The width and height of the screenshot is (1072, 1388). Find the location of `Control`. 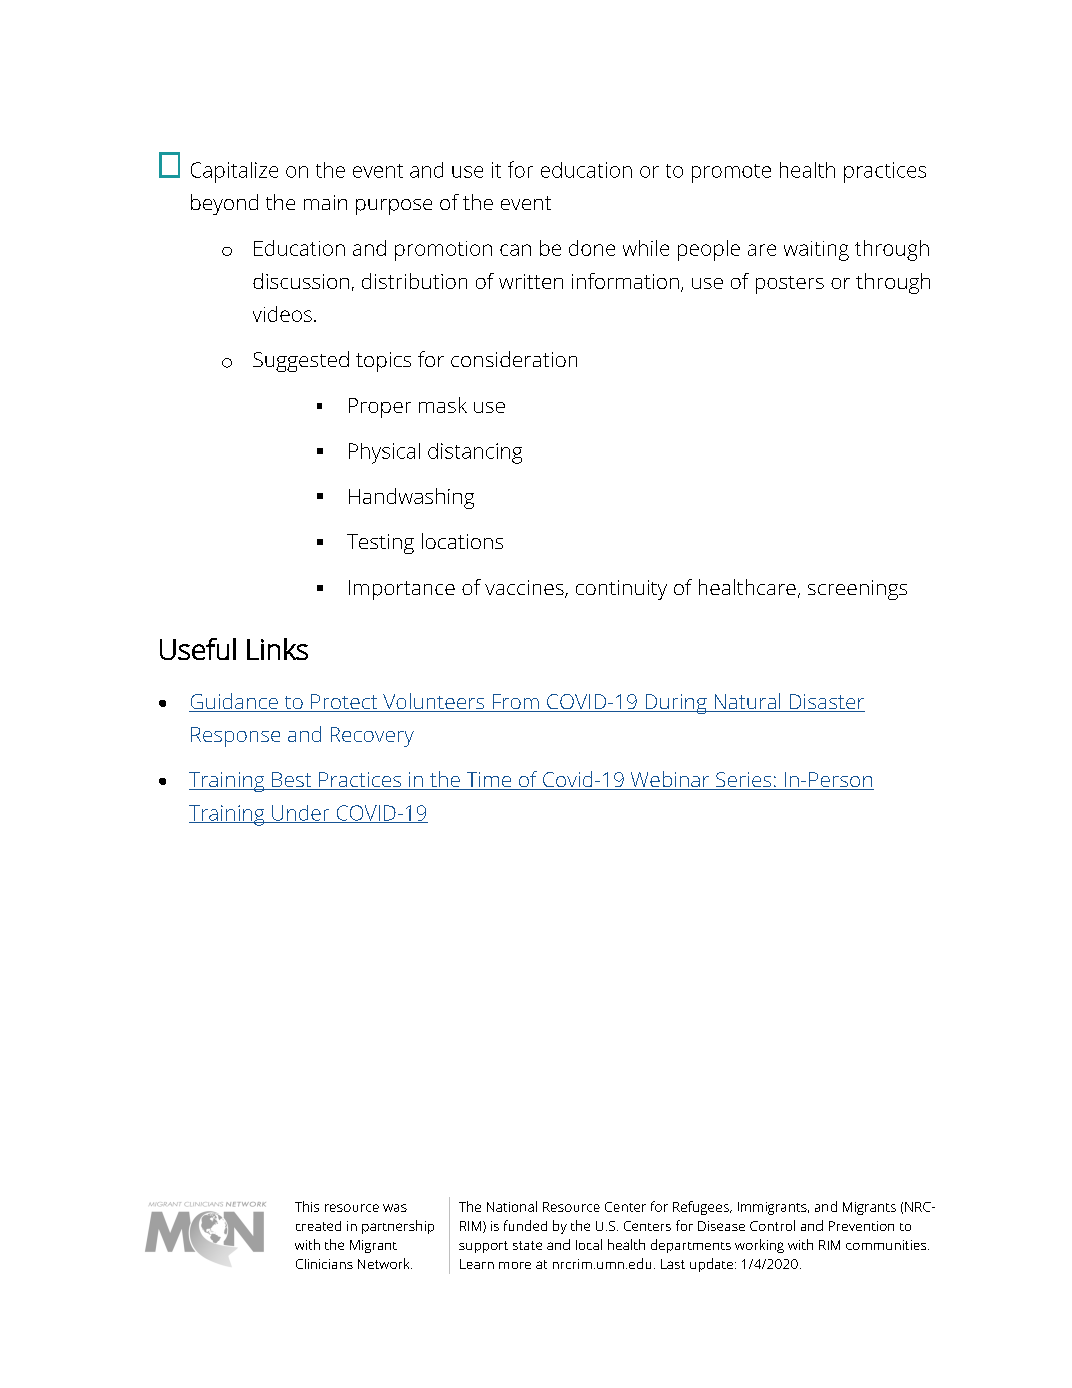

Control is located at coordinates (772, 1225).
